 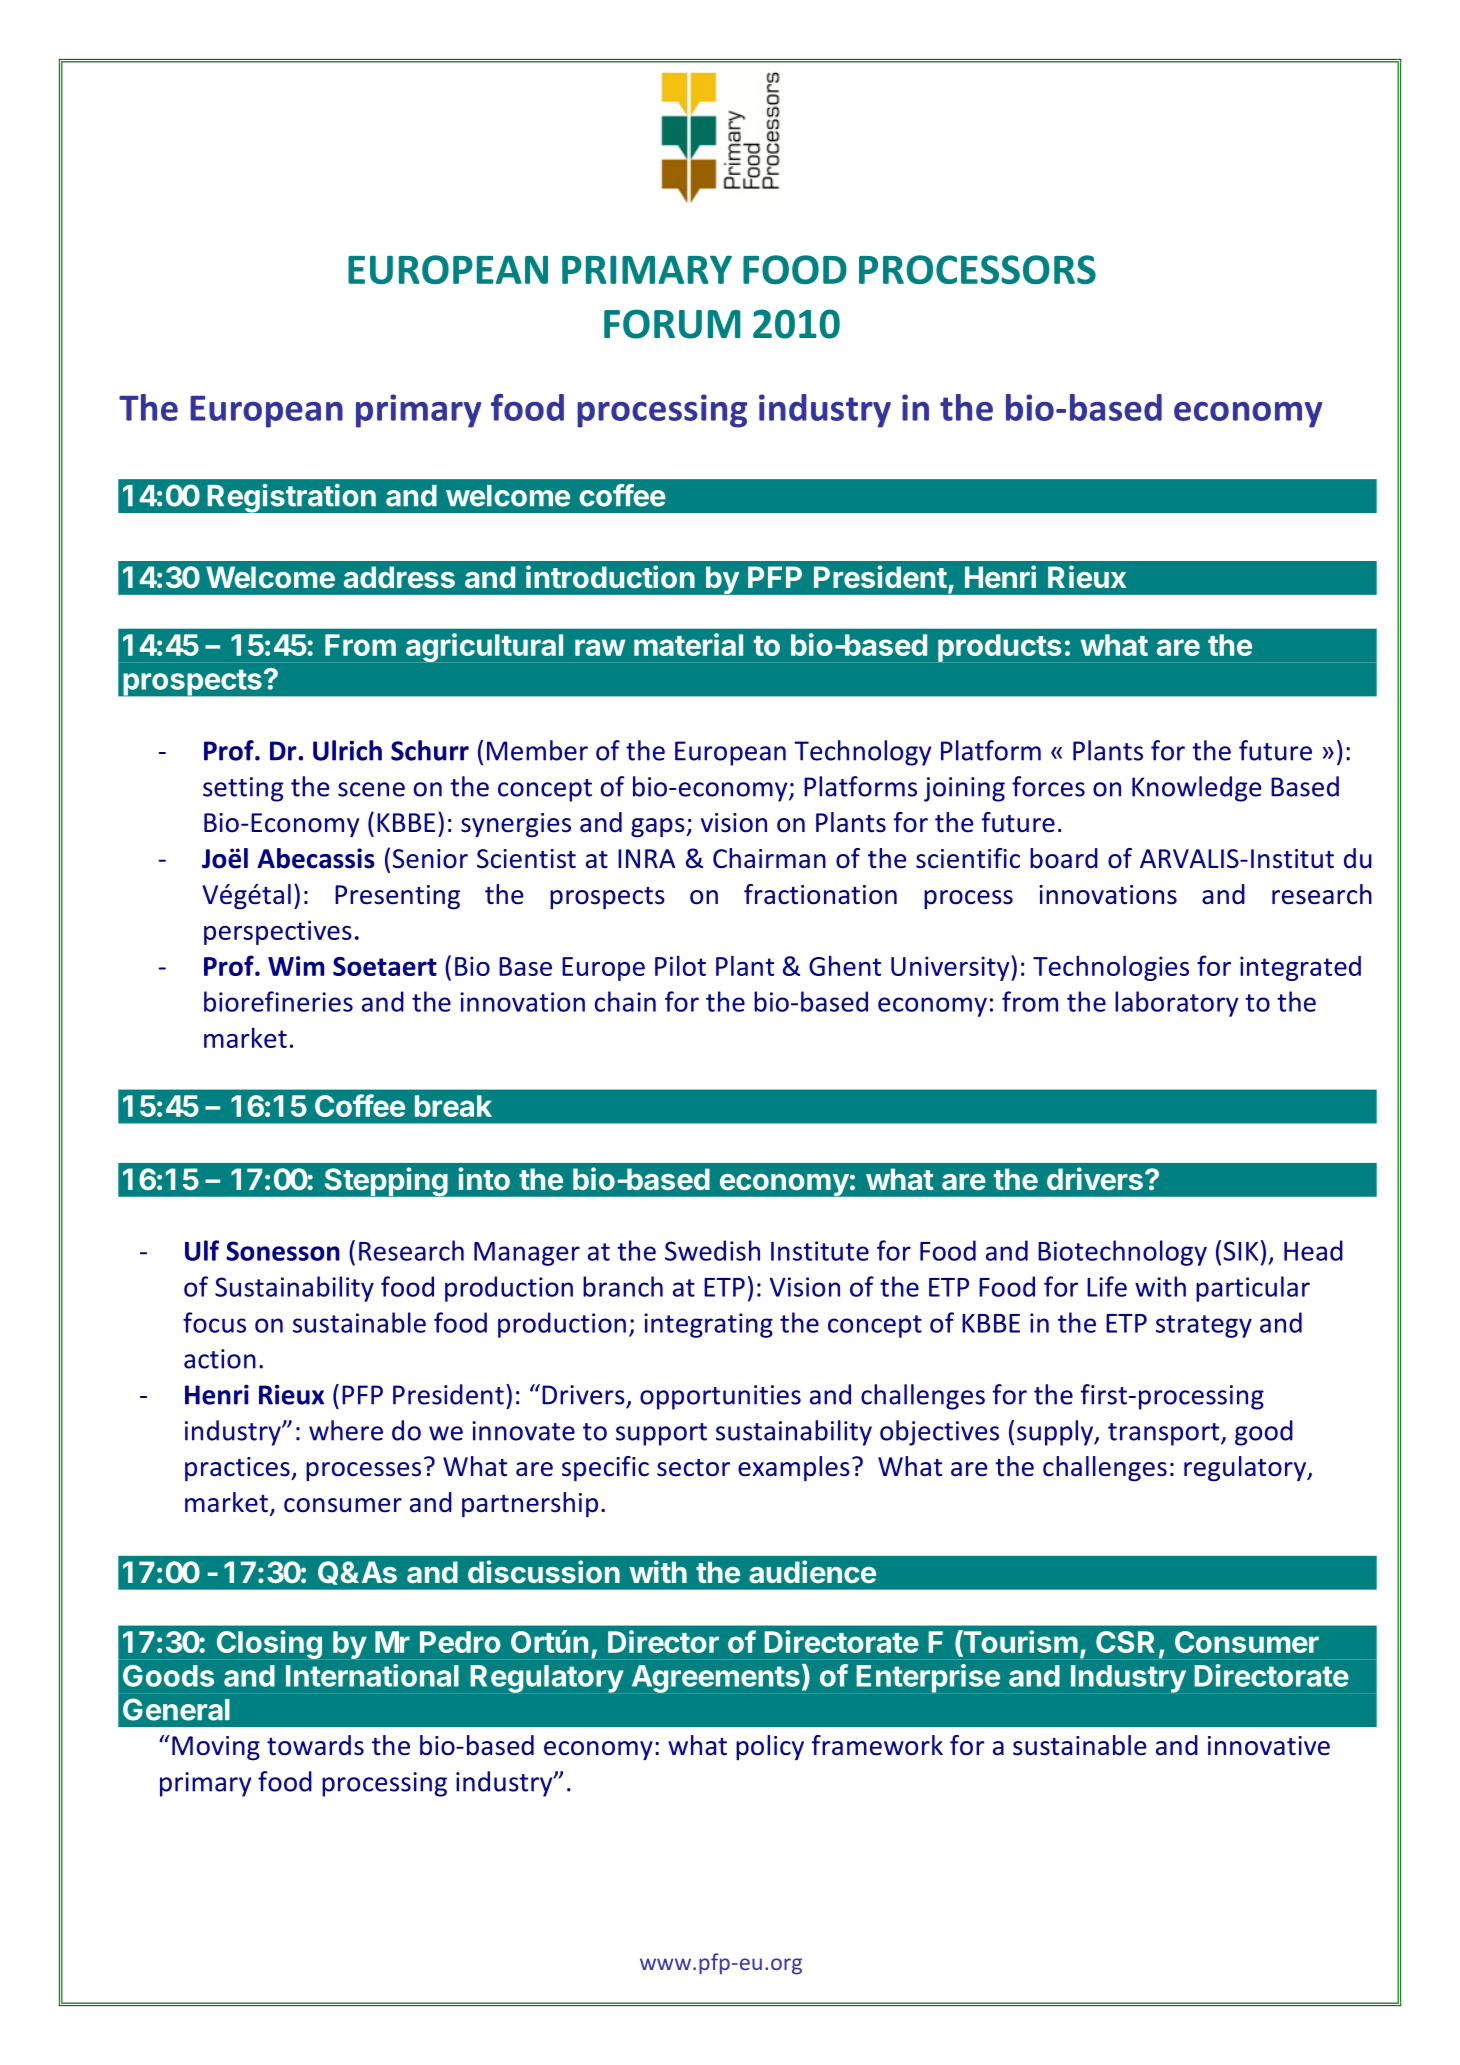 What do you see at coordinates (680, 965) in the screenshot?
I see `Pilot` at bounding box center [680, 965].
